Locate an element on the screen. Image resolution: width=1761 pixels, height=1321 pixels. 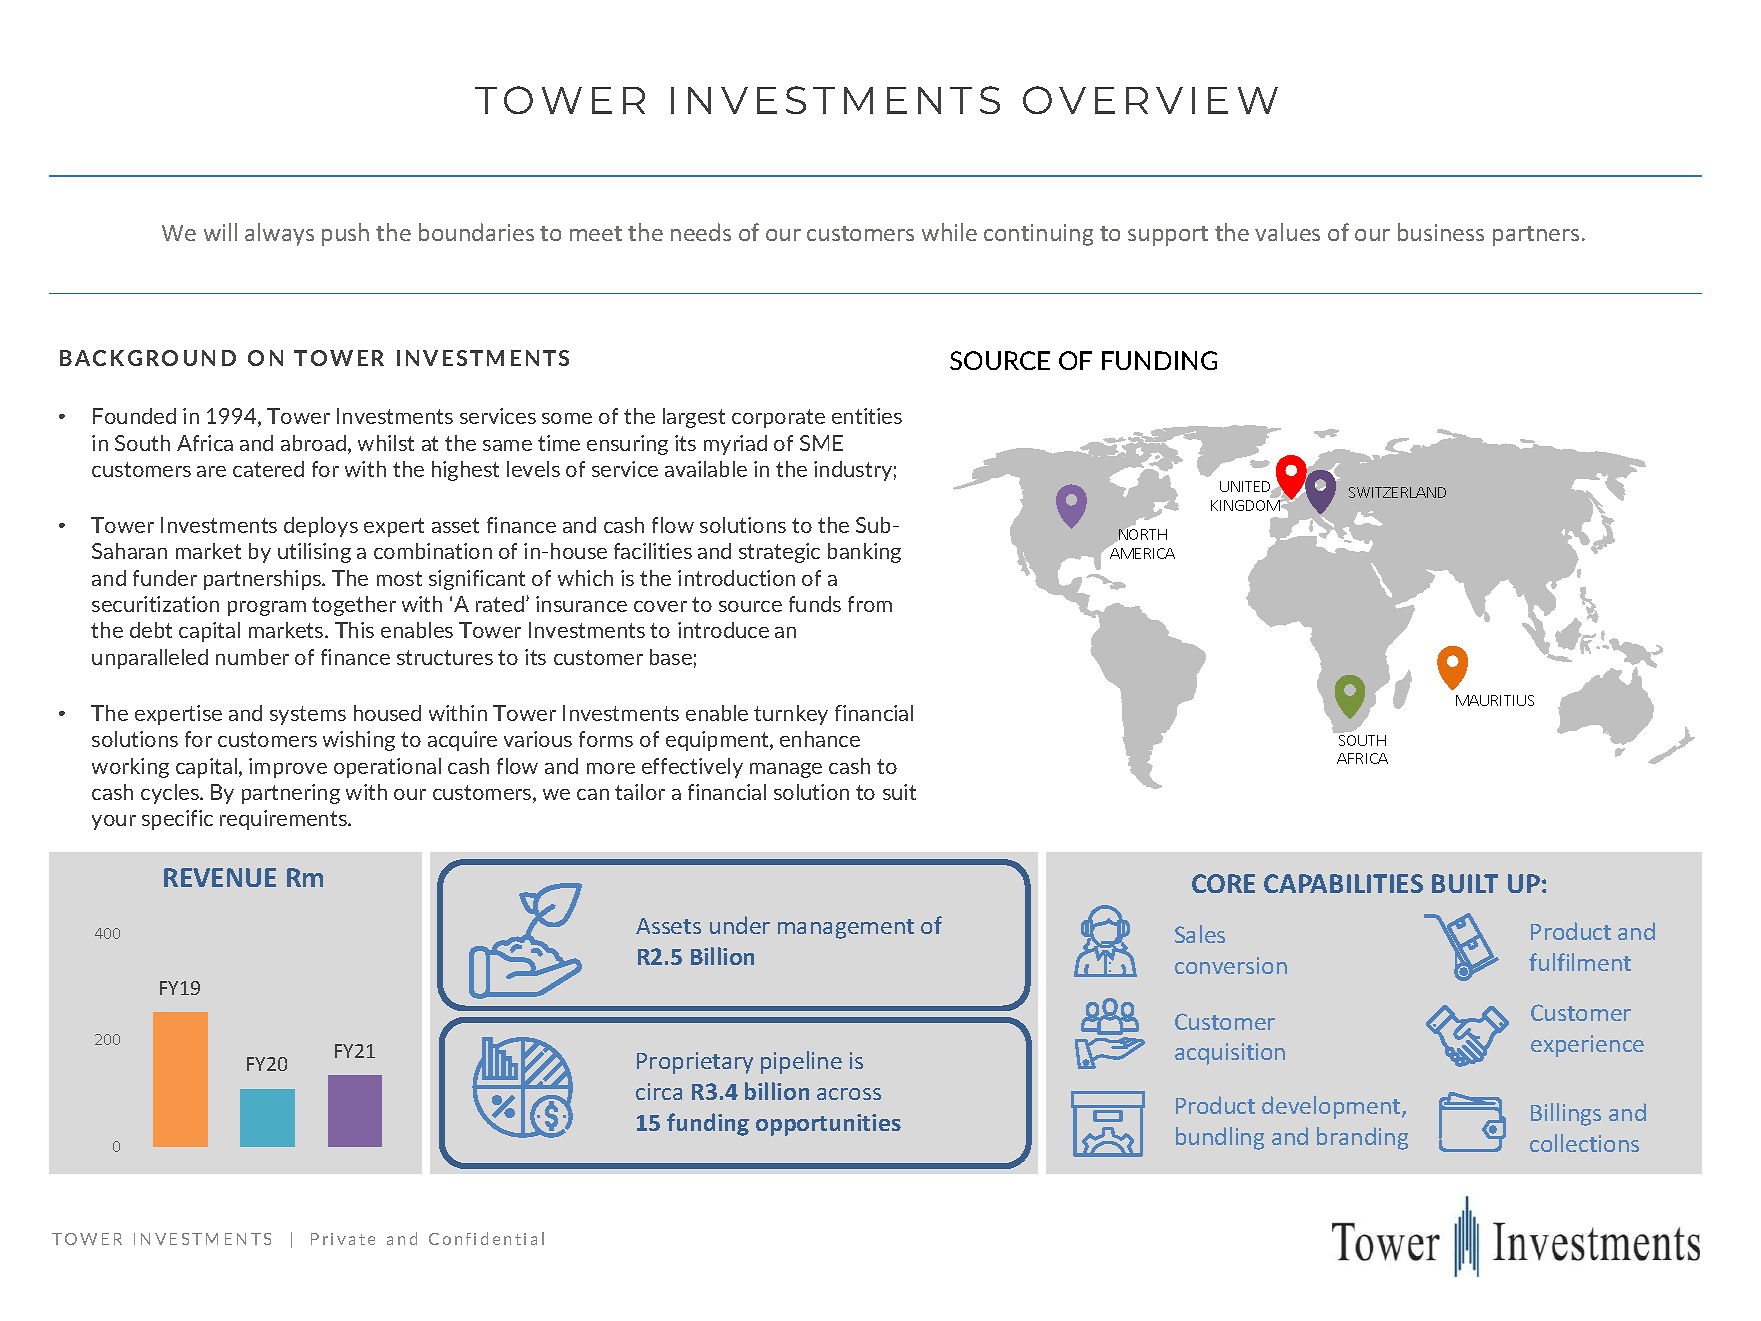
banking is located at coordinates (864, 553).
